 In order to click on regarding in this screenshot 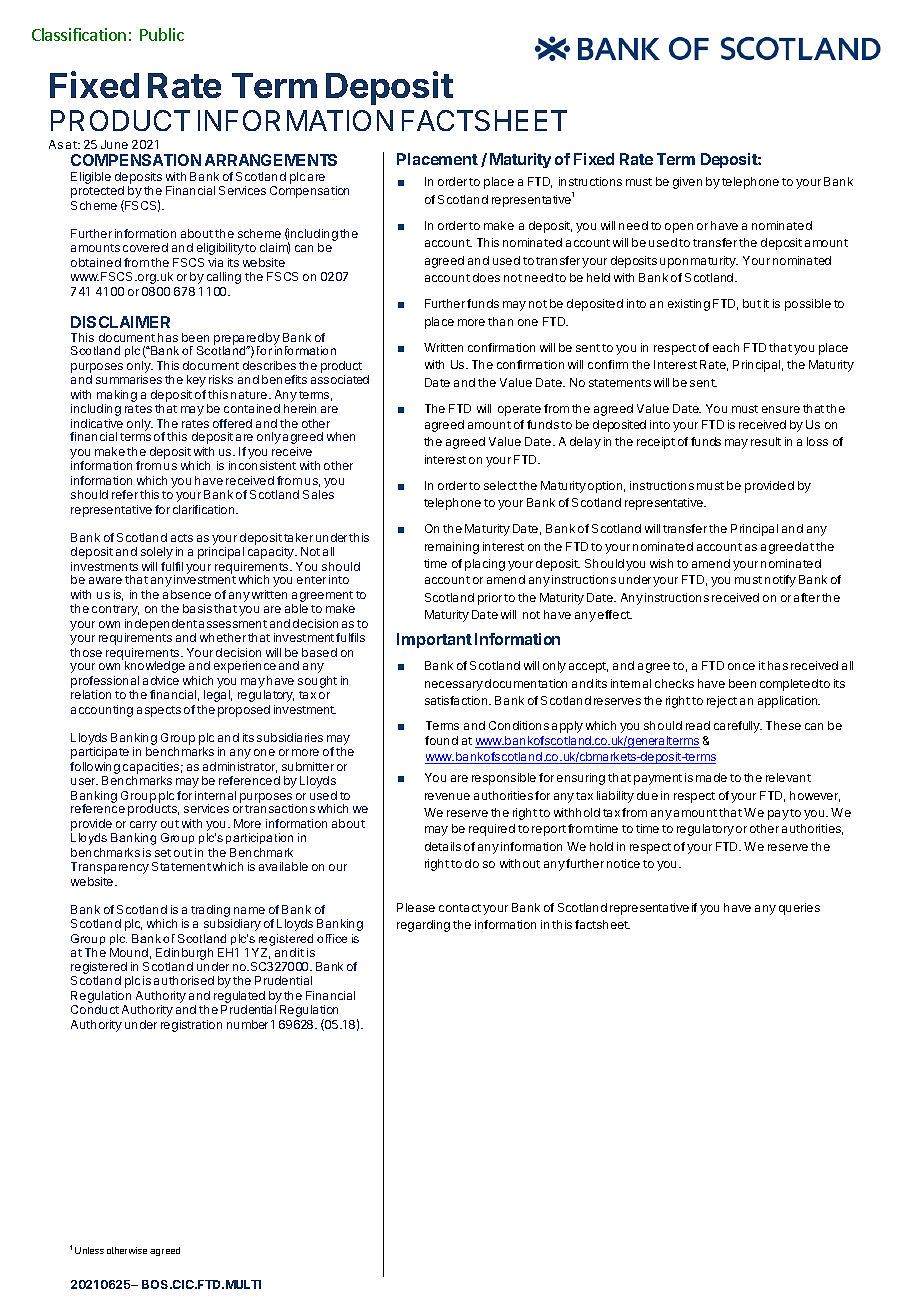, I will do `click(423, 926)`.
